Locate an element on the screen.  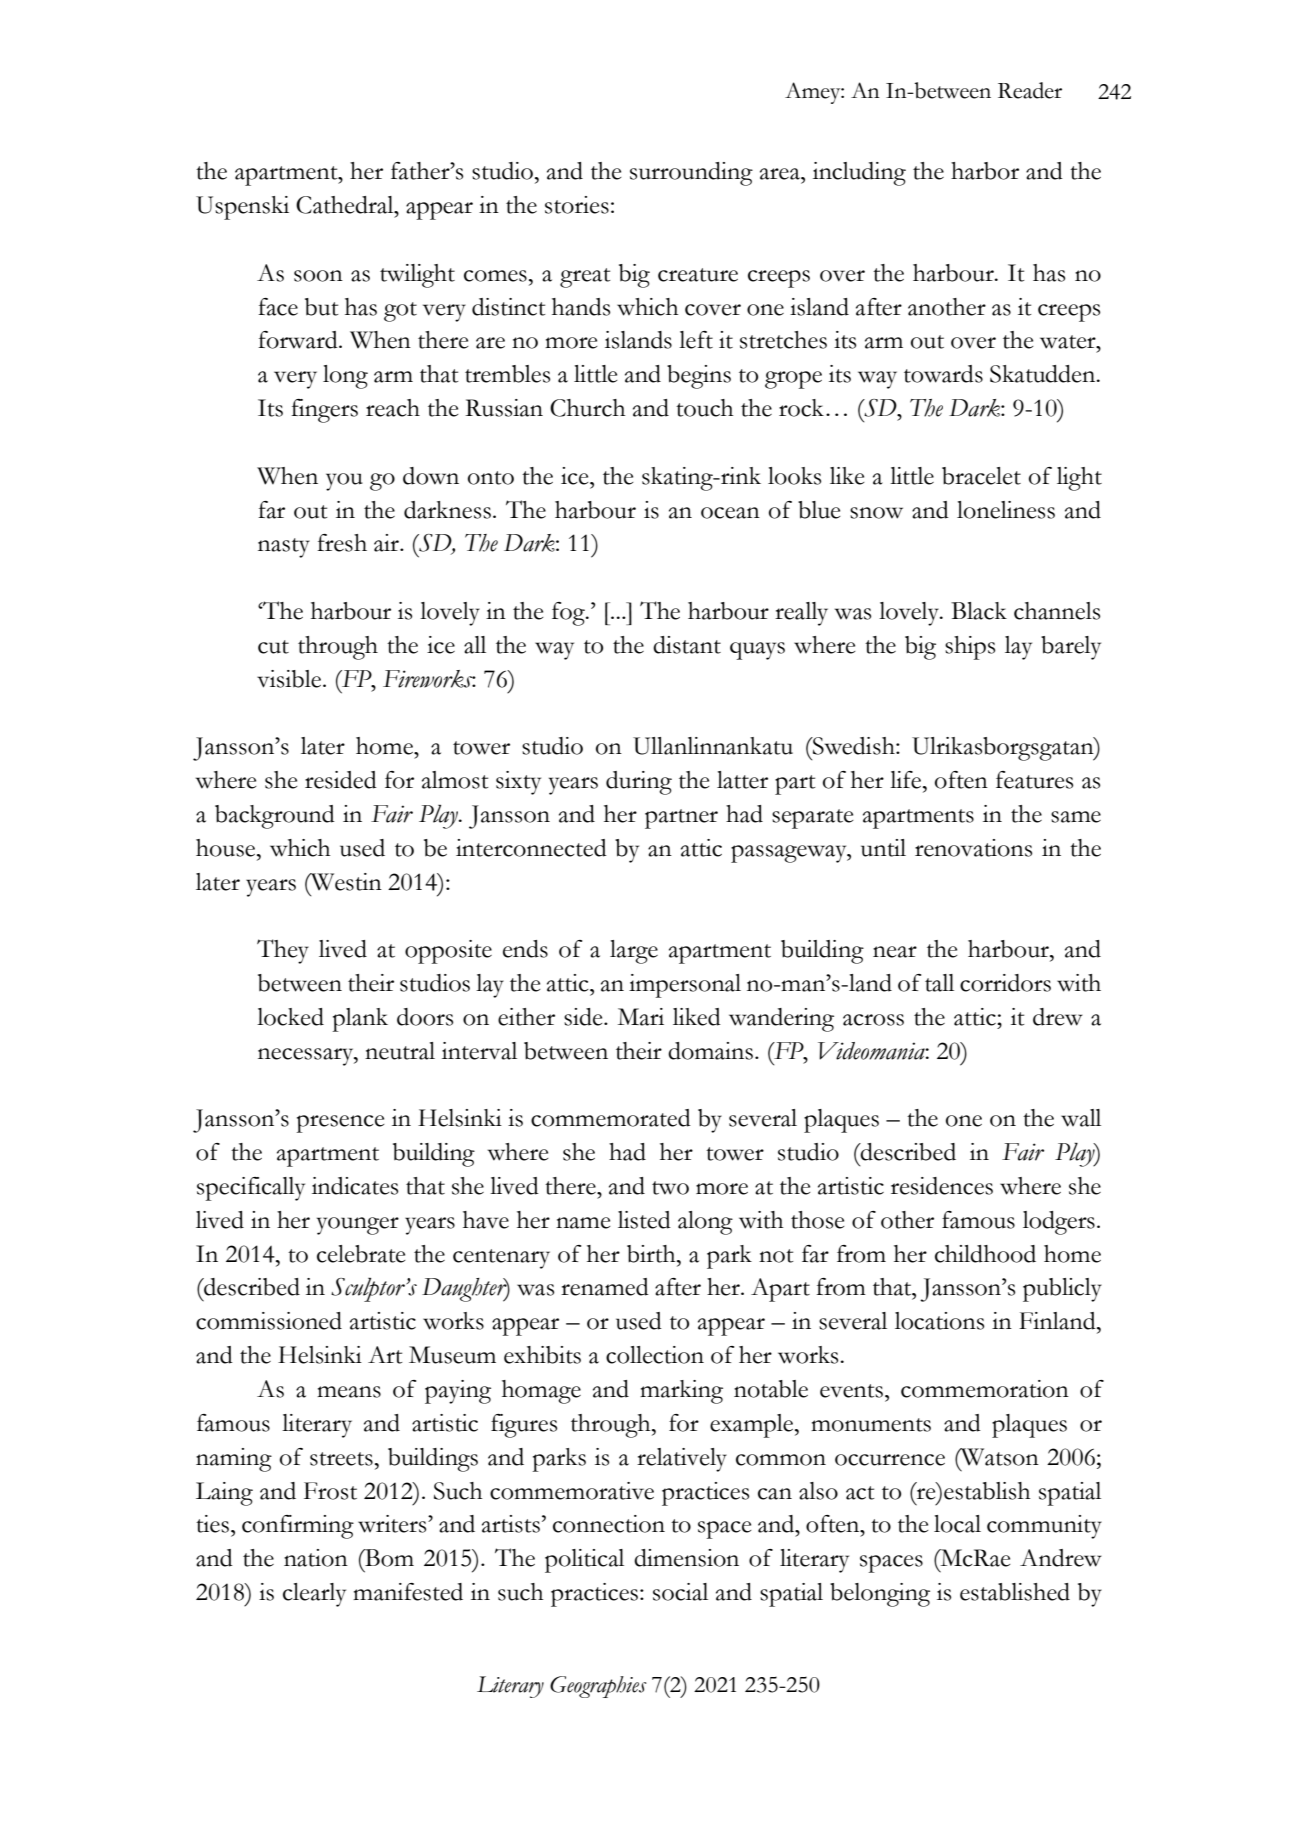
clearly is located at coordinates (314, 1595).
